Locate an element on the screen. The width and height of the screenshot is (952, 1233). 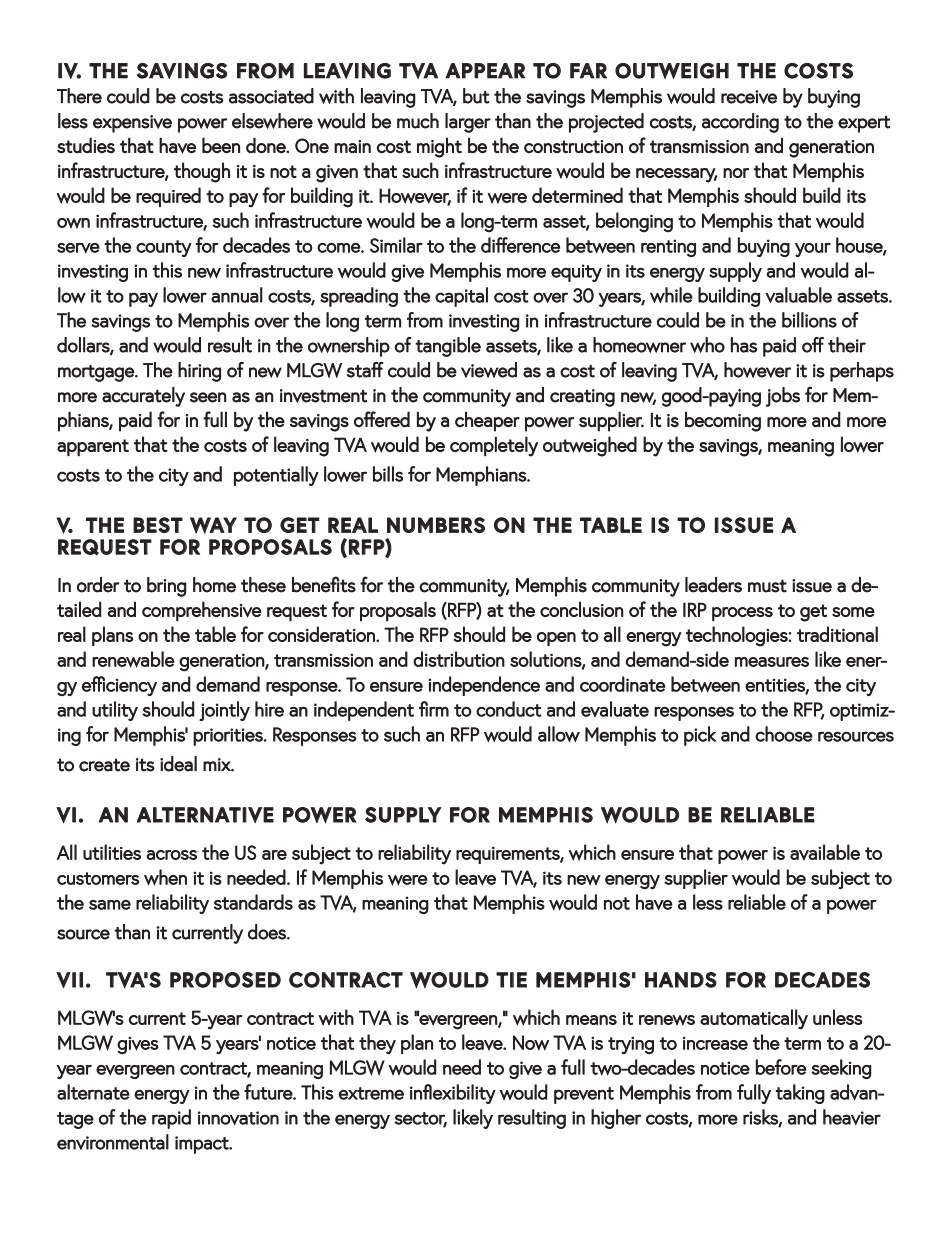
choose is located at coordinates (784, 734).
